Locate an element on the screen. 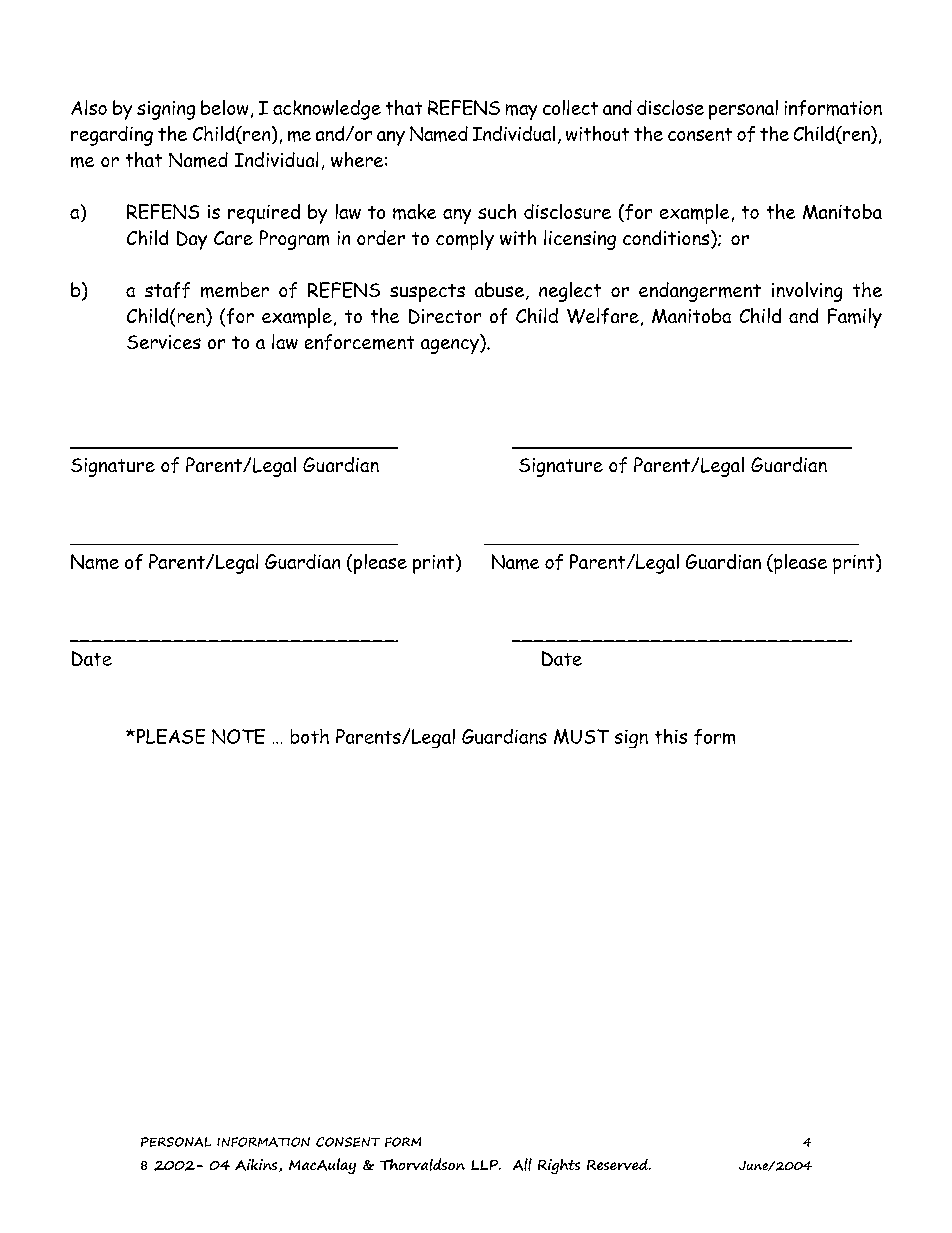 This screenshot has width=952, height=1233. may is located at coordinates (521, 112).
